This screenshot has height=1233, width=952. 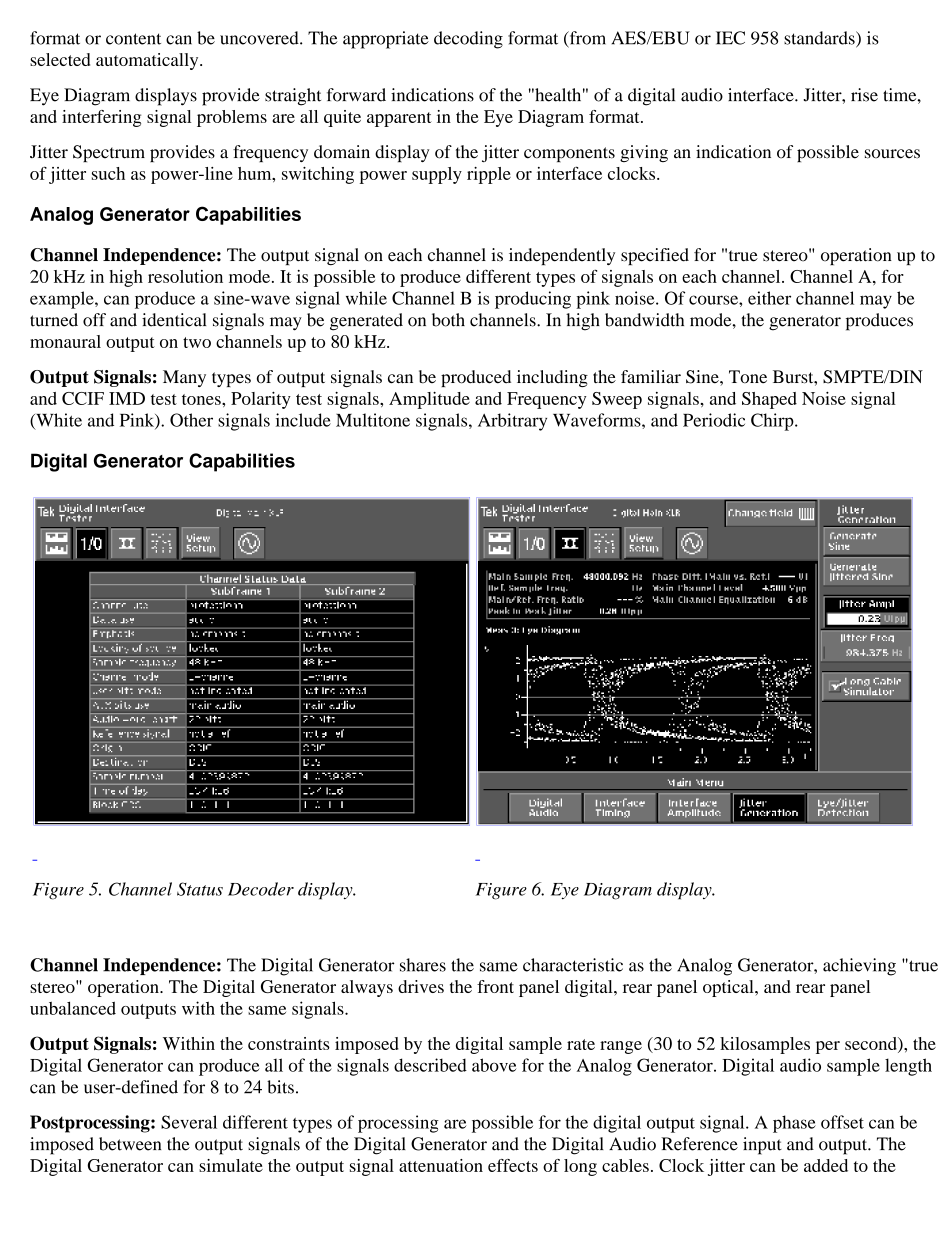 I want to click on decoding, so click(x=468, y=40).
